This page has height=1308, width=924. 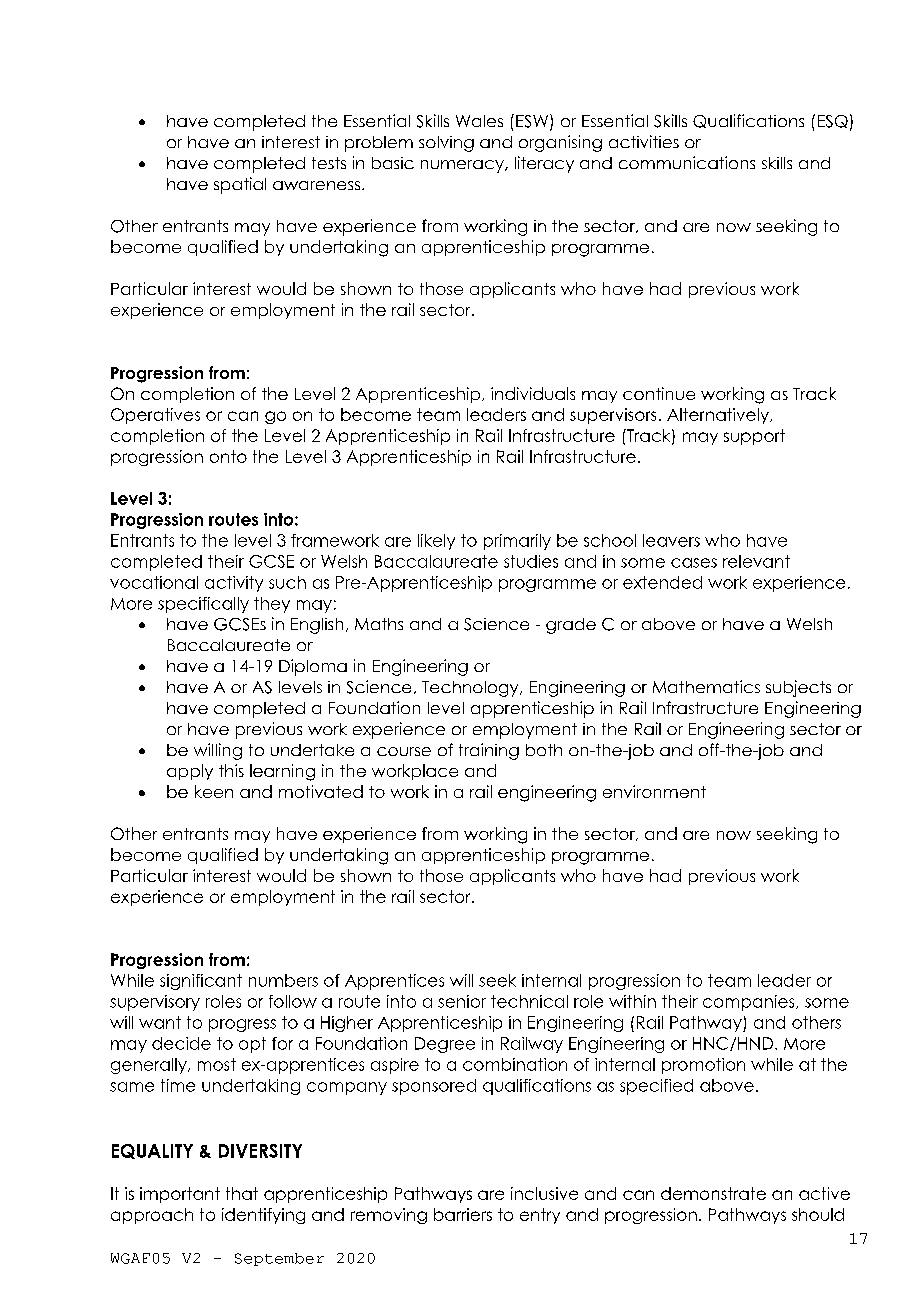 What do you see at coordinates (201, 982) in the page?
I see `significant` at bounding box center [201, 982].
